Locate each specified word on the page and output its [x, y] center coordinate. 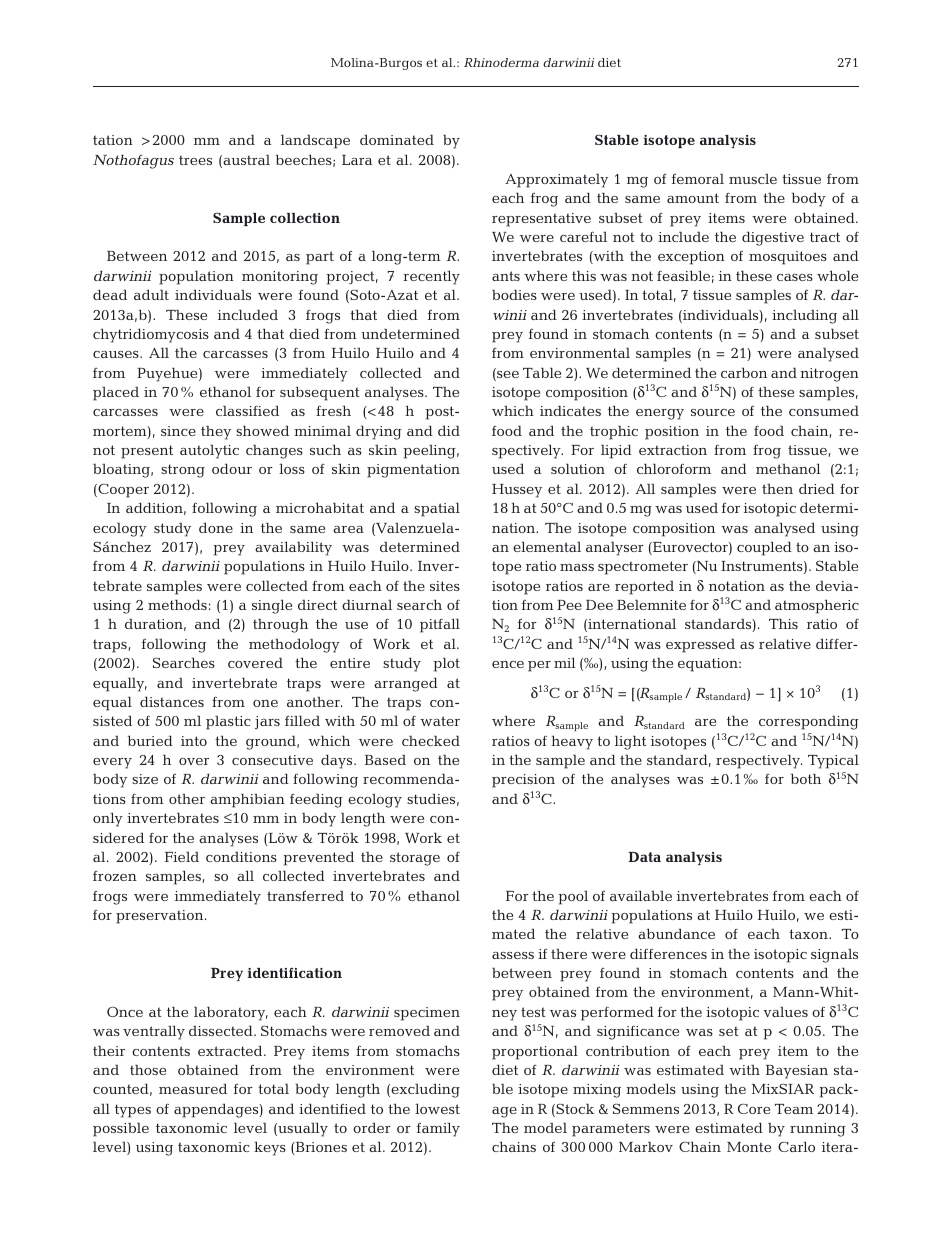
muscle [753, 179]
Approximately [556, 180]
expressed [700, 646]
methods [177, 604]
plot [446, 664]
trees [195, 160]
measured [193, 1088]
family [438, 1129]
